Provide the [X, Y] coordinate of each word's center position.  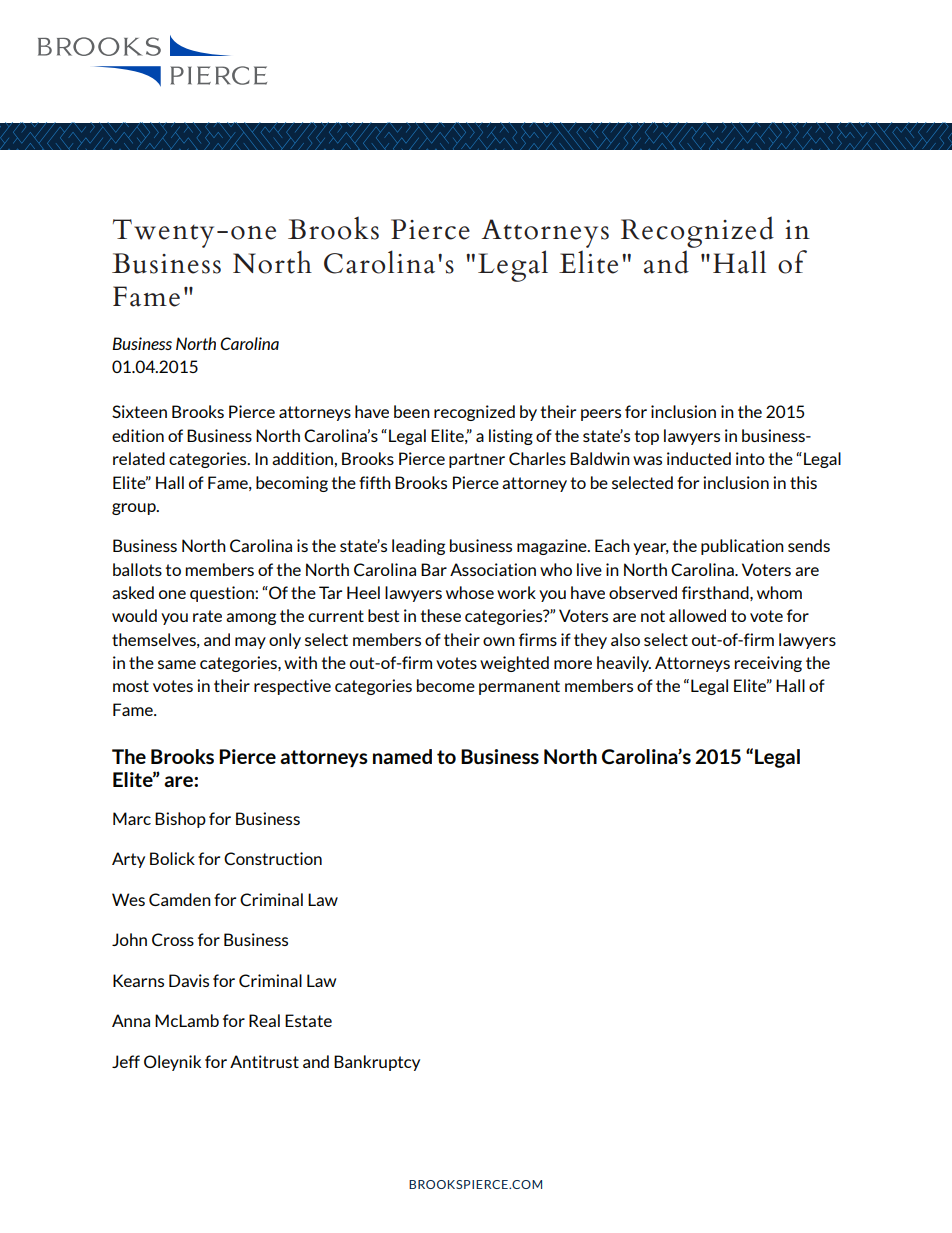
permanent [519, 687]
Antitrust [264, 1061]
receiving [768, 664]
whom [779, 592]
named [402, 756]
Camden [180, 899]
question [223, 594]
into [750, 458]
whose [470, 592]
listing [511, 437]
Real [264, 1020]
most [131, 686]
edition [138, 435]
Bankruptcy [377, 1063]
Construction [273, 858]
